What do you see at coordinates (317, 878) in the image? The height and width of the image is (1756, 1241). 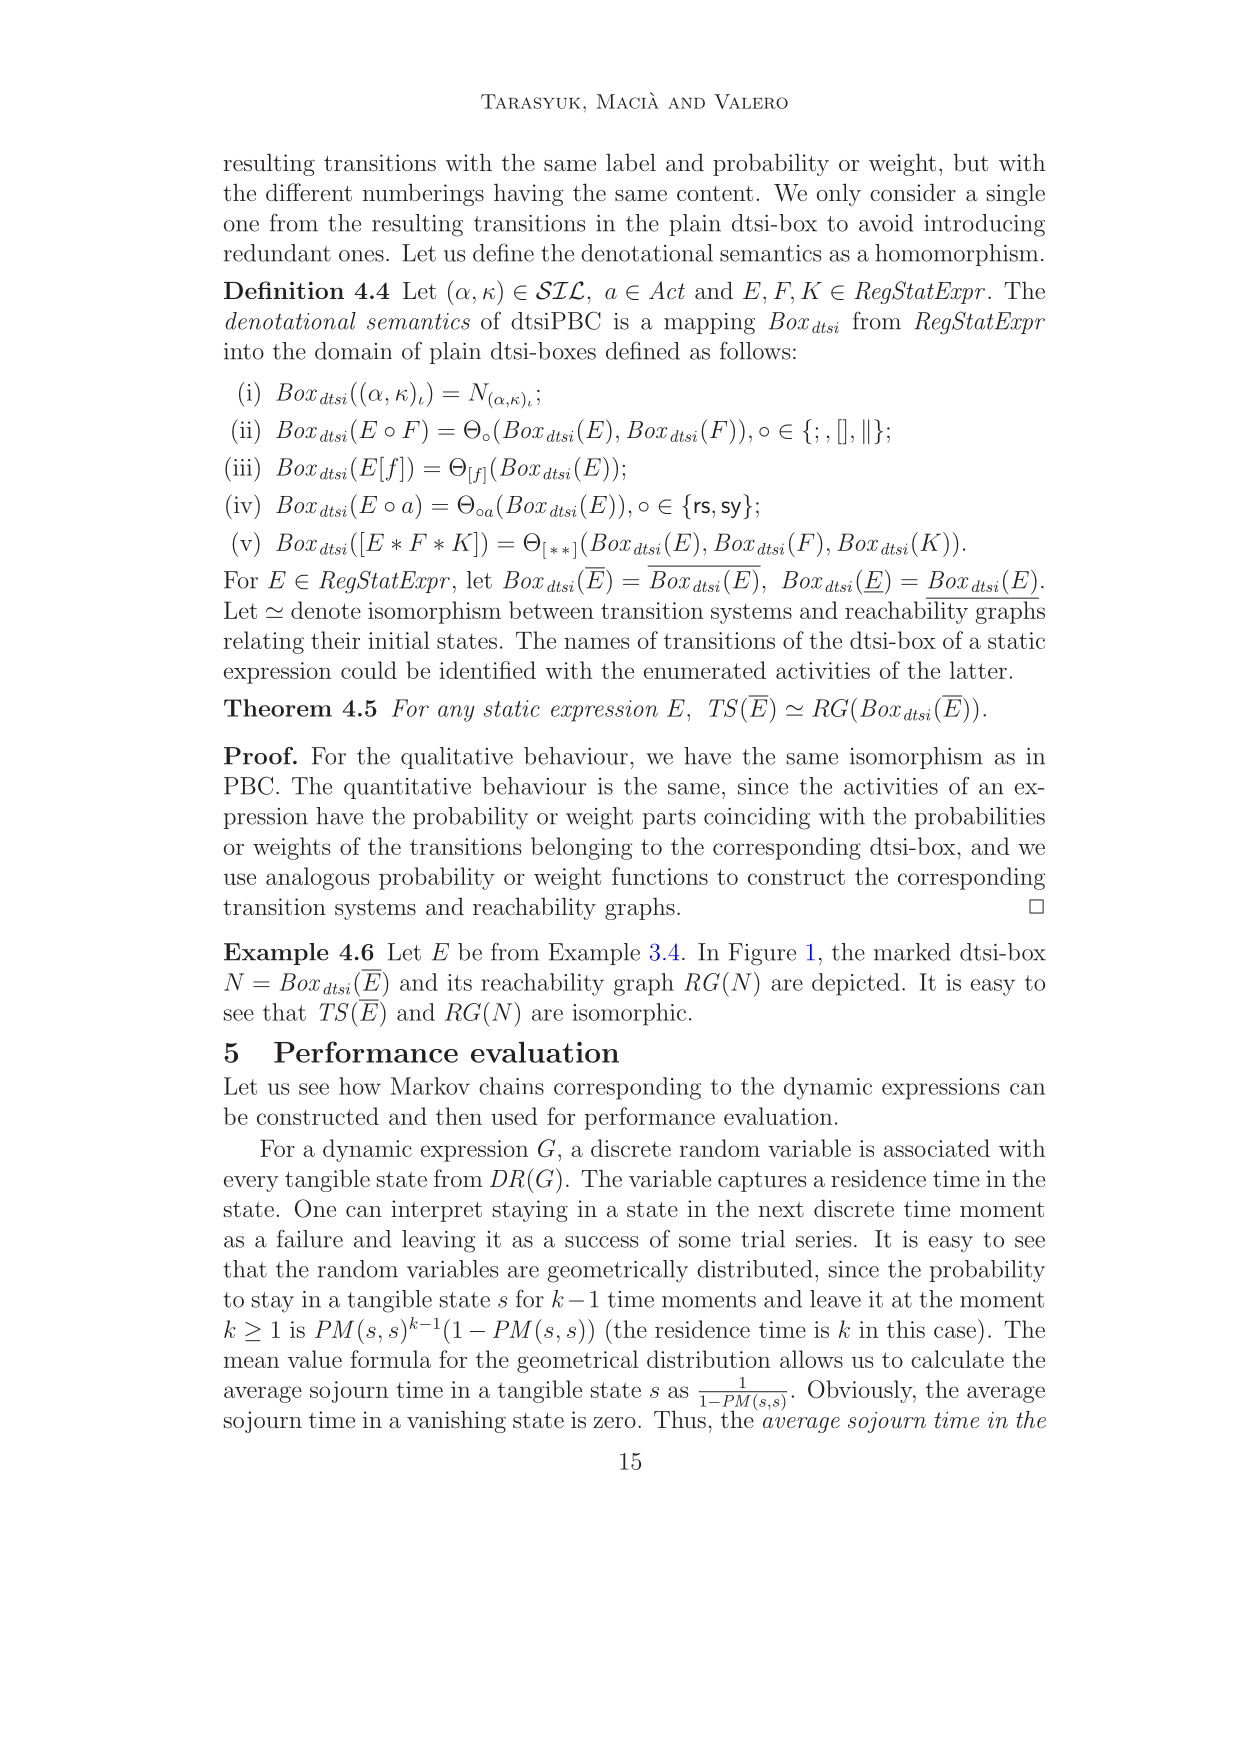 I see `analogous` at bounding box center [317, 878].
